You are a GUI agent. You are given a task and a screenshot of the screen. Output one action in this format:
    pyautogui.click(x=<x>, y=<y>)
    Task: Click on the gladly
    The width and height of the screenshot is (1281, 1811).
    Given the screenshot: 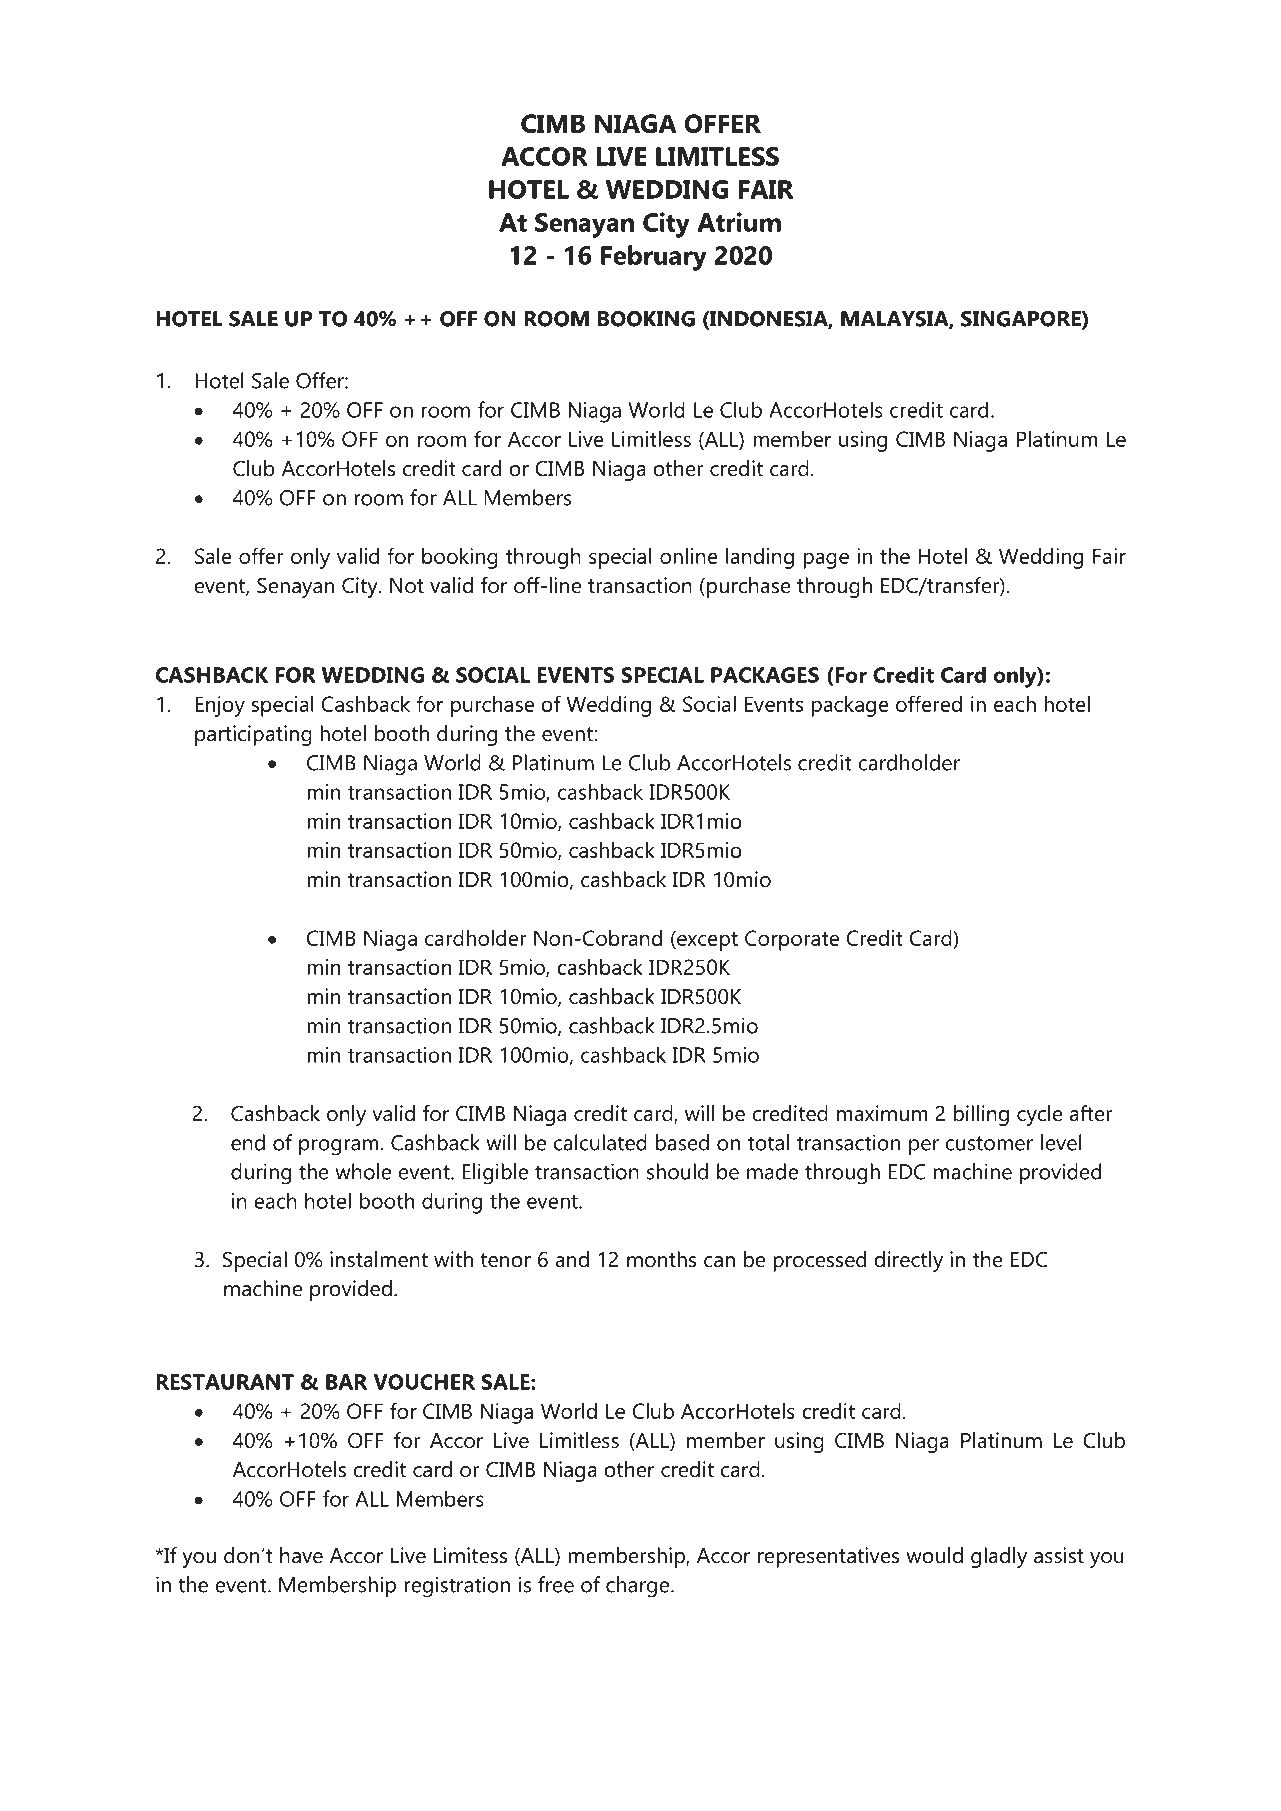 What is the action you would take?
    pyautogui.click(x=999, y=1557)
